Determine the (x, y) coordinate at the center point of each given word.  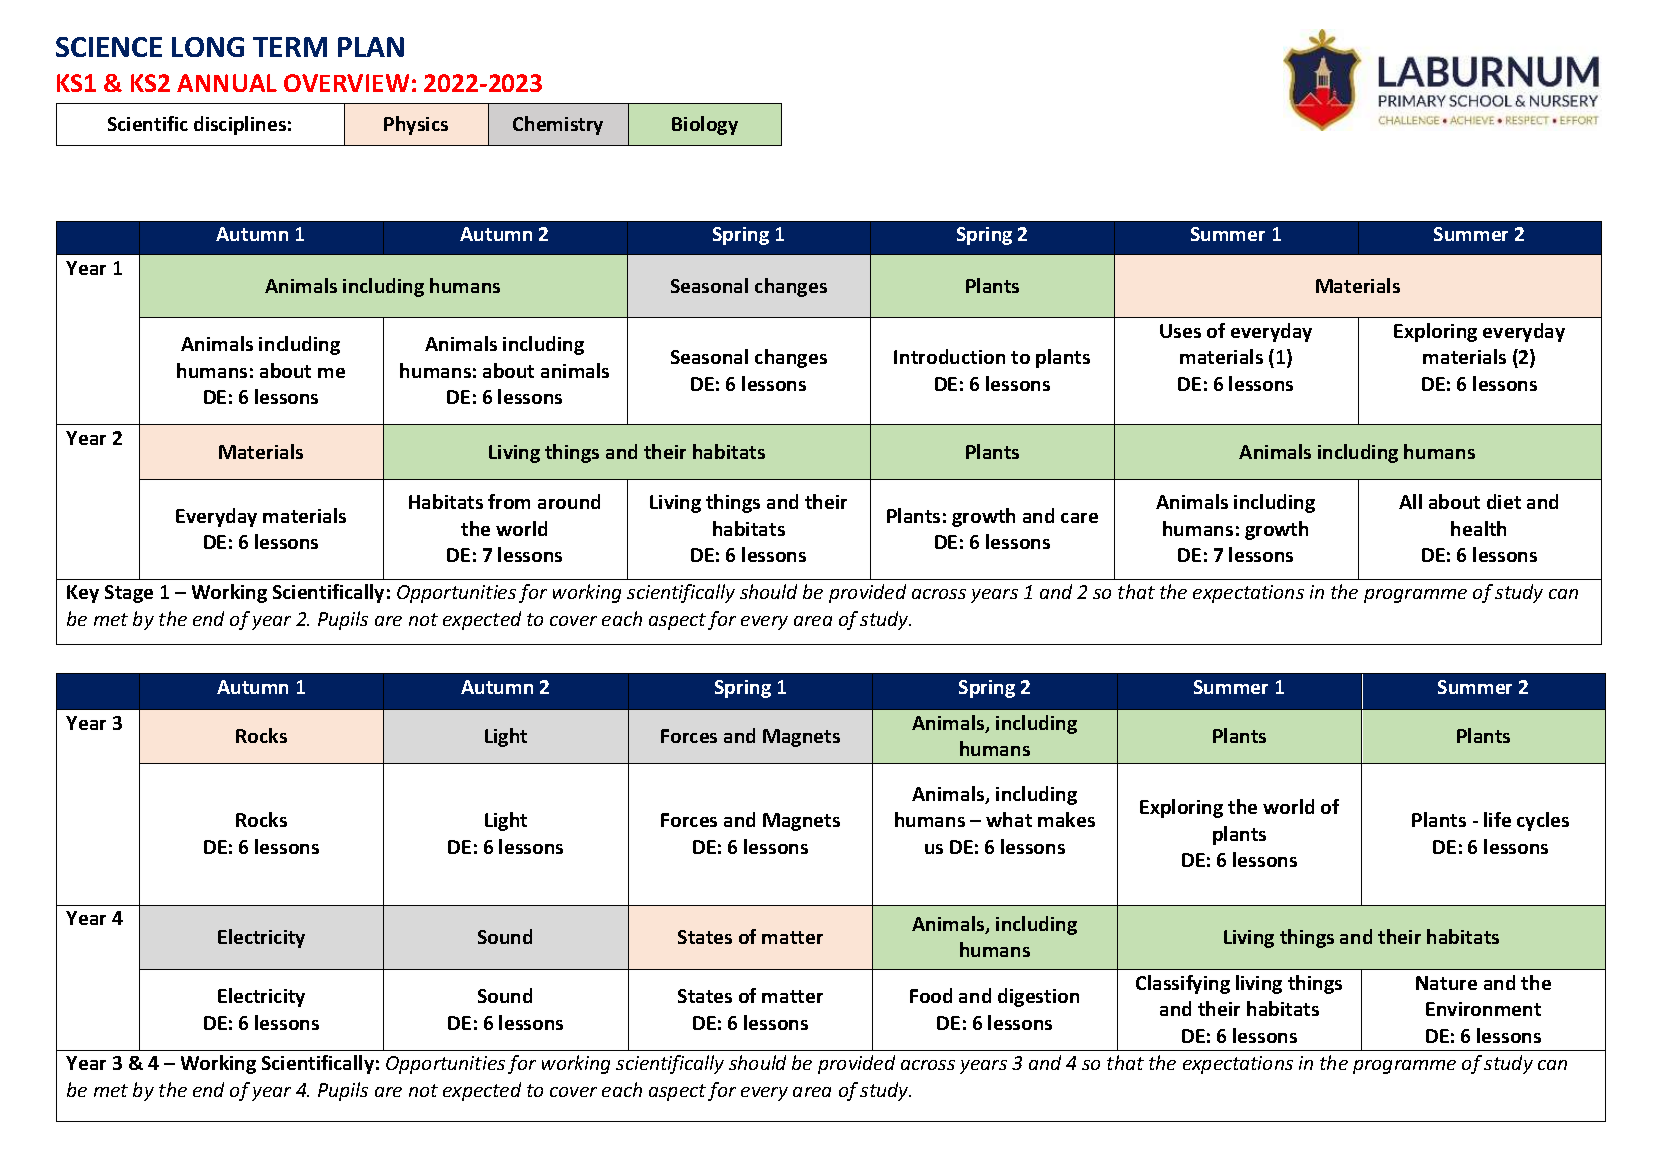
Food (931, 995)
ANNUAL (227, 83)
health (1478, 528)
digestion (1038, 997)
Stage (129, 594)
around (569, 501)
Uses (1180, 331)
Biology (705, 125)
